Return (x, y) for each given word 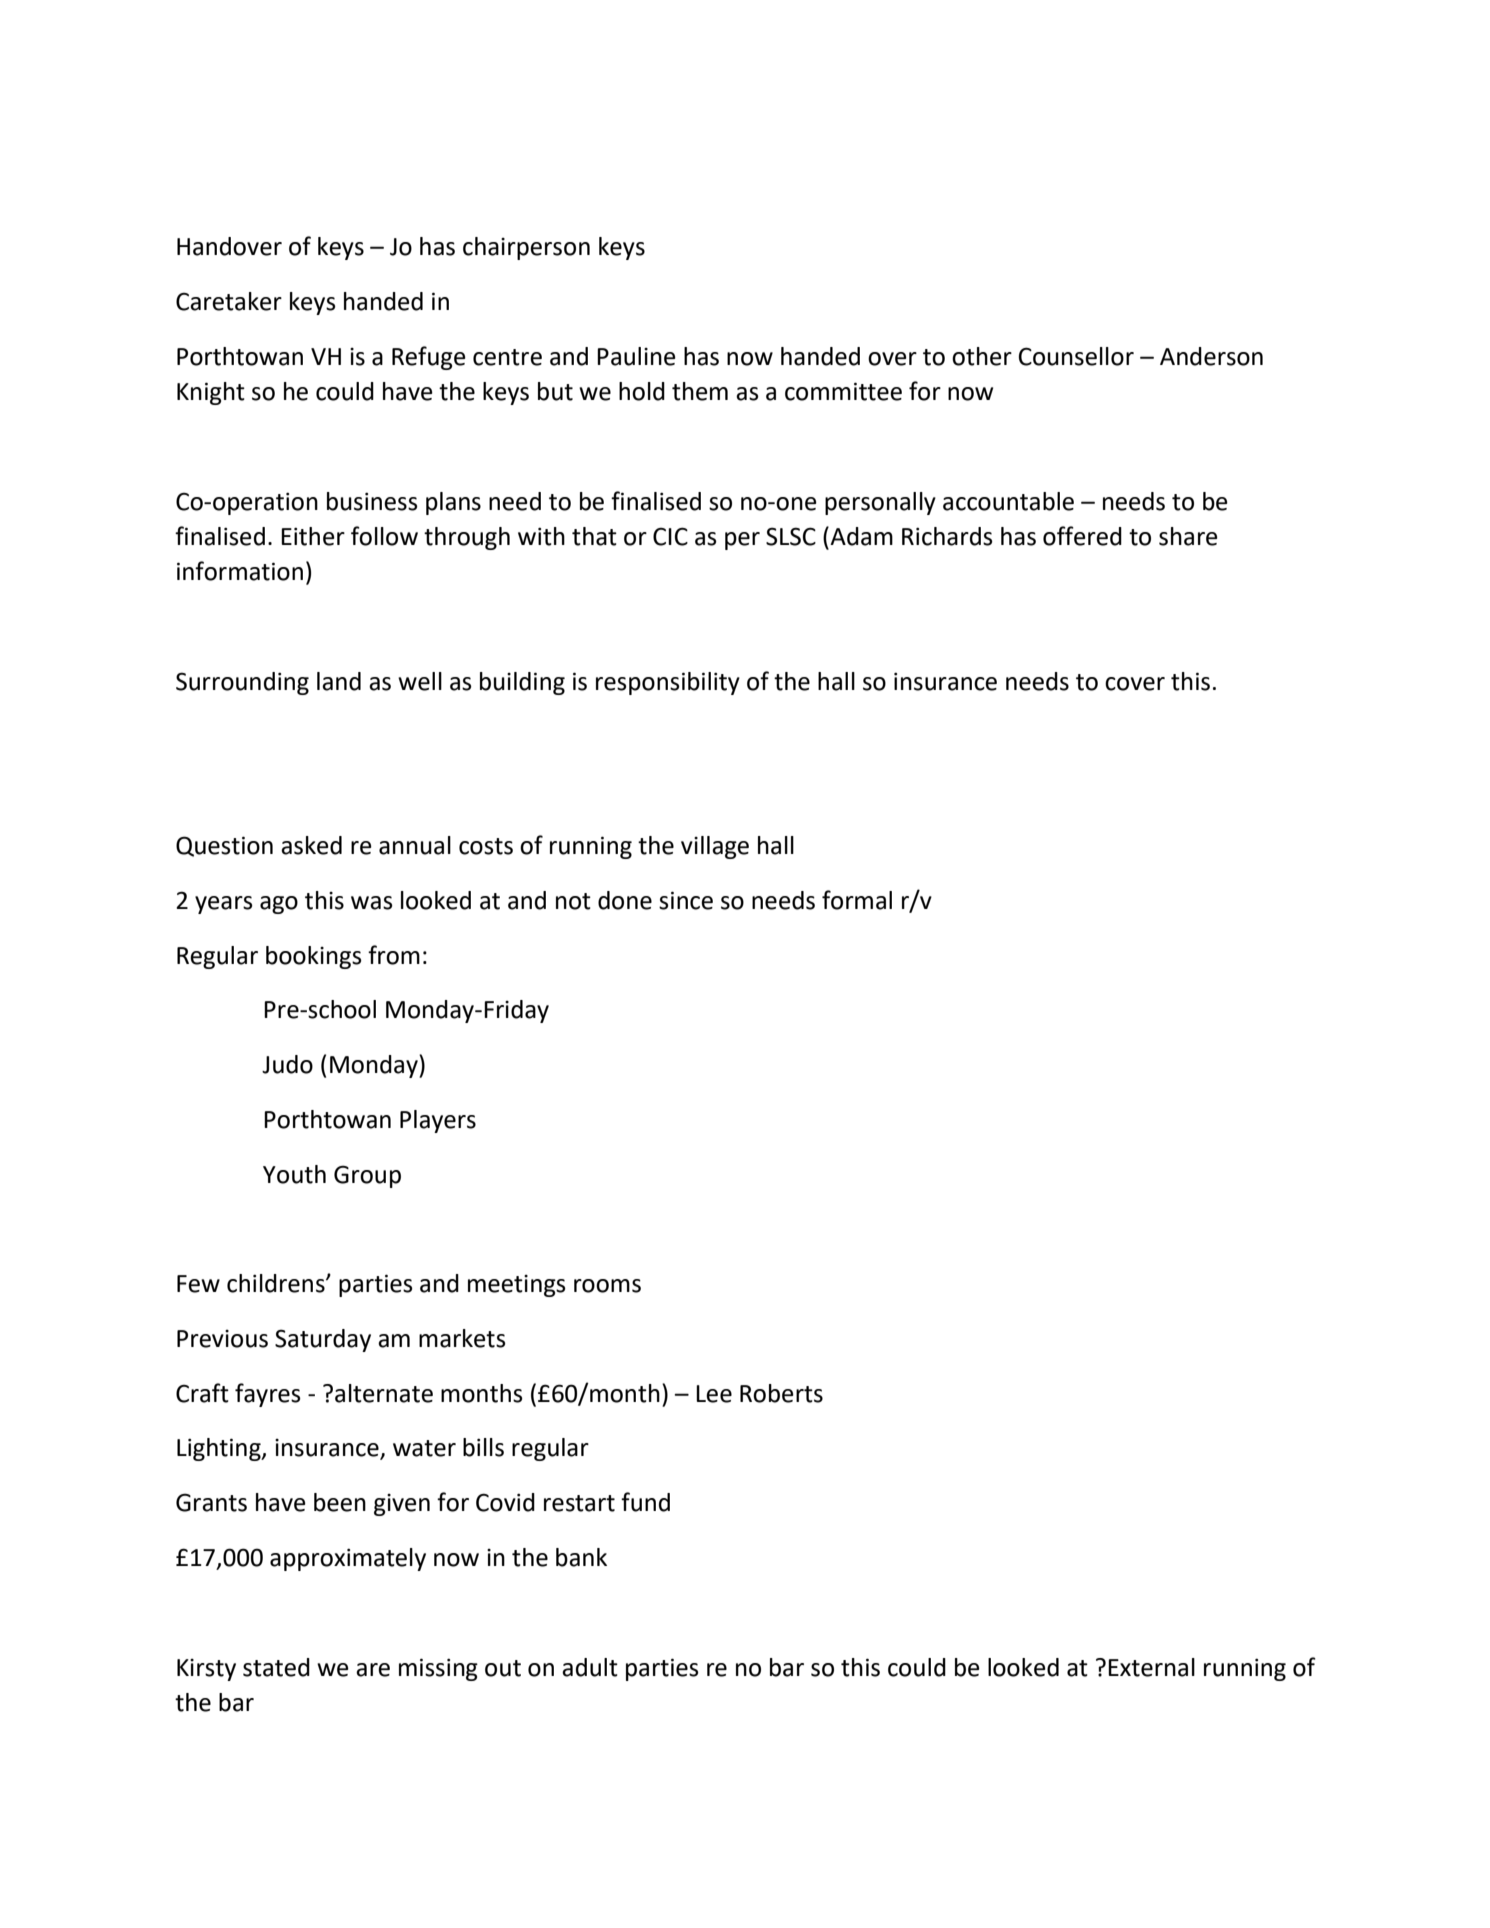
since (686, 900)
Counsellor (1076, 356)
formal (857, 900)
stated (276, 1667)
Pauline (636, 356)
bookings (314, 957)
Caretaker (229, 301)
